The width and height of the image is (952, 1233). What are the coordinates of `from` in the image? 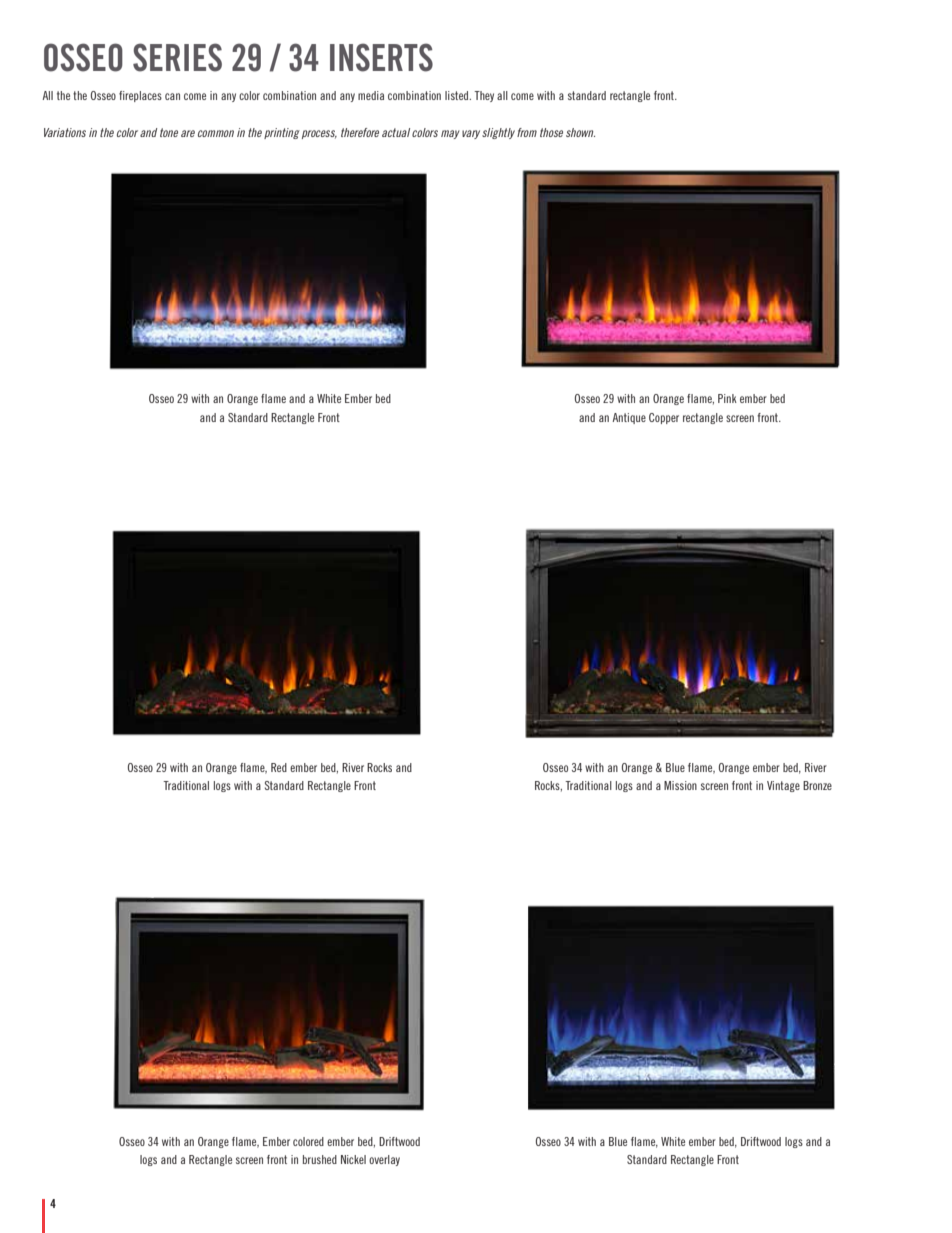 It's located at (527, 132).
